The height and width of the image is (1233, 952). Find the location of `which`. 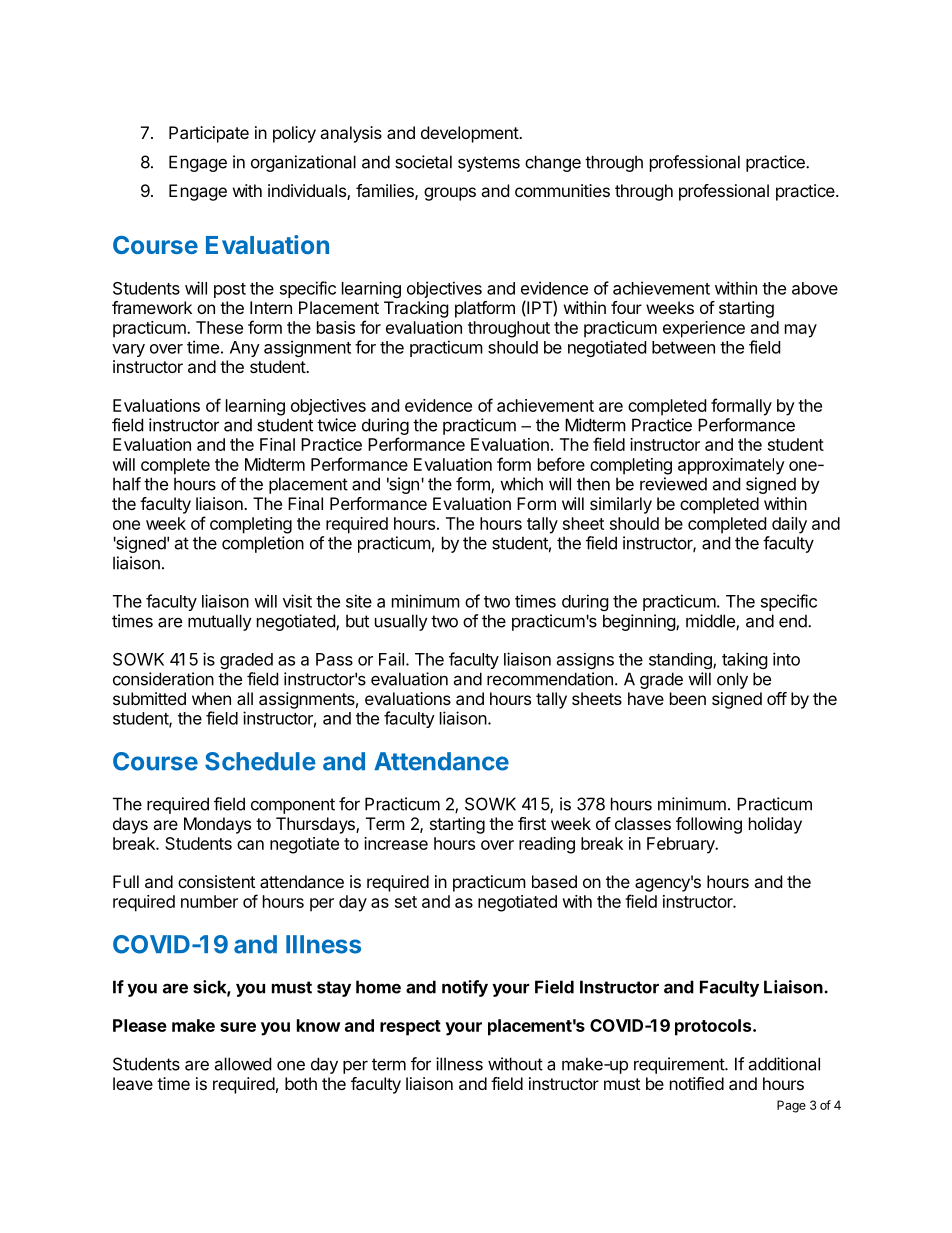

which is located at coordinates (521, 484).
